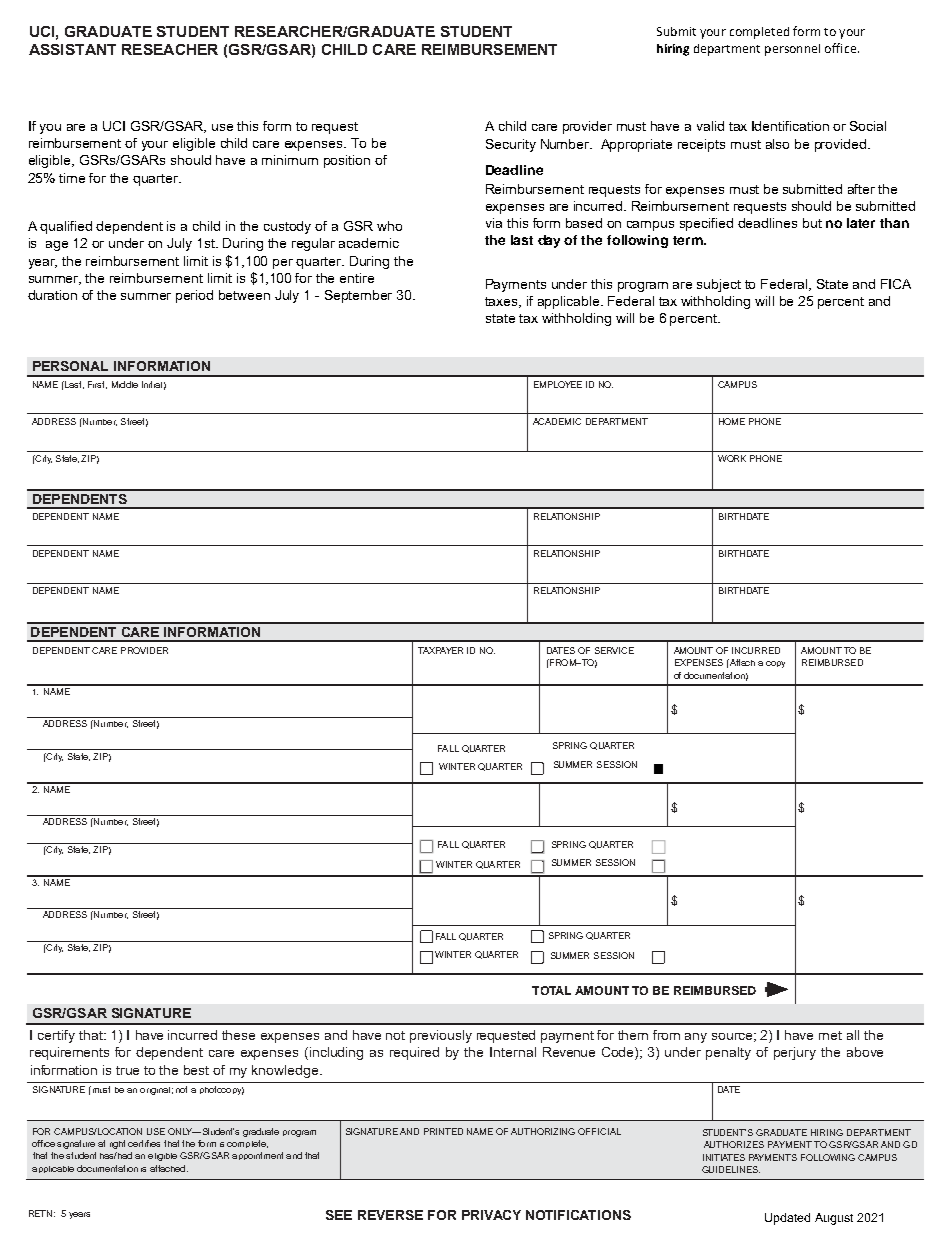 This image has height=1233, width=952. What do you see at coordinates (511, 145) in the image?
I see `Security` at bounding box center [511, 145].
